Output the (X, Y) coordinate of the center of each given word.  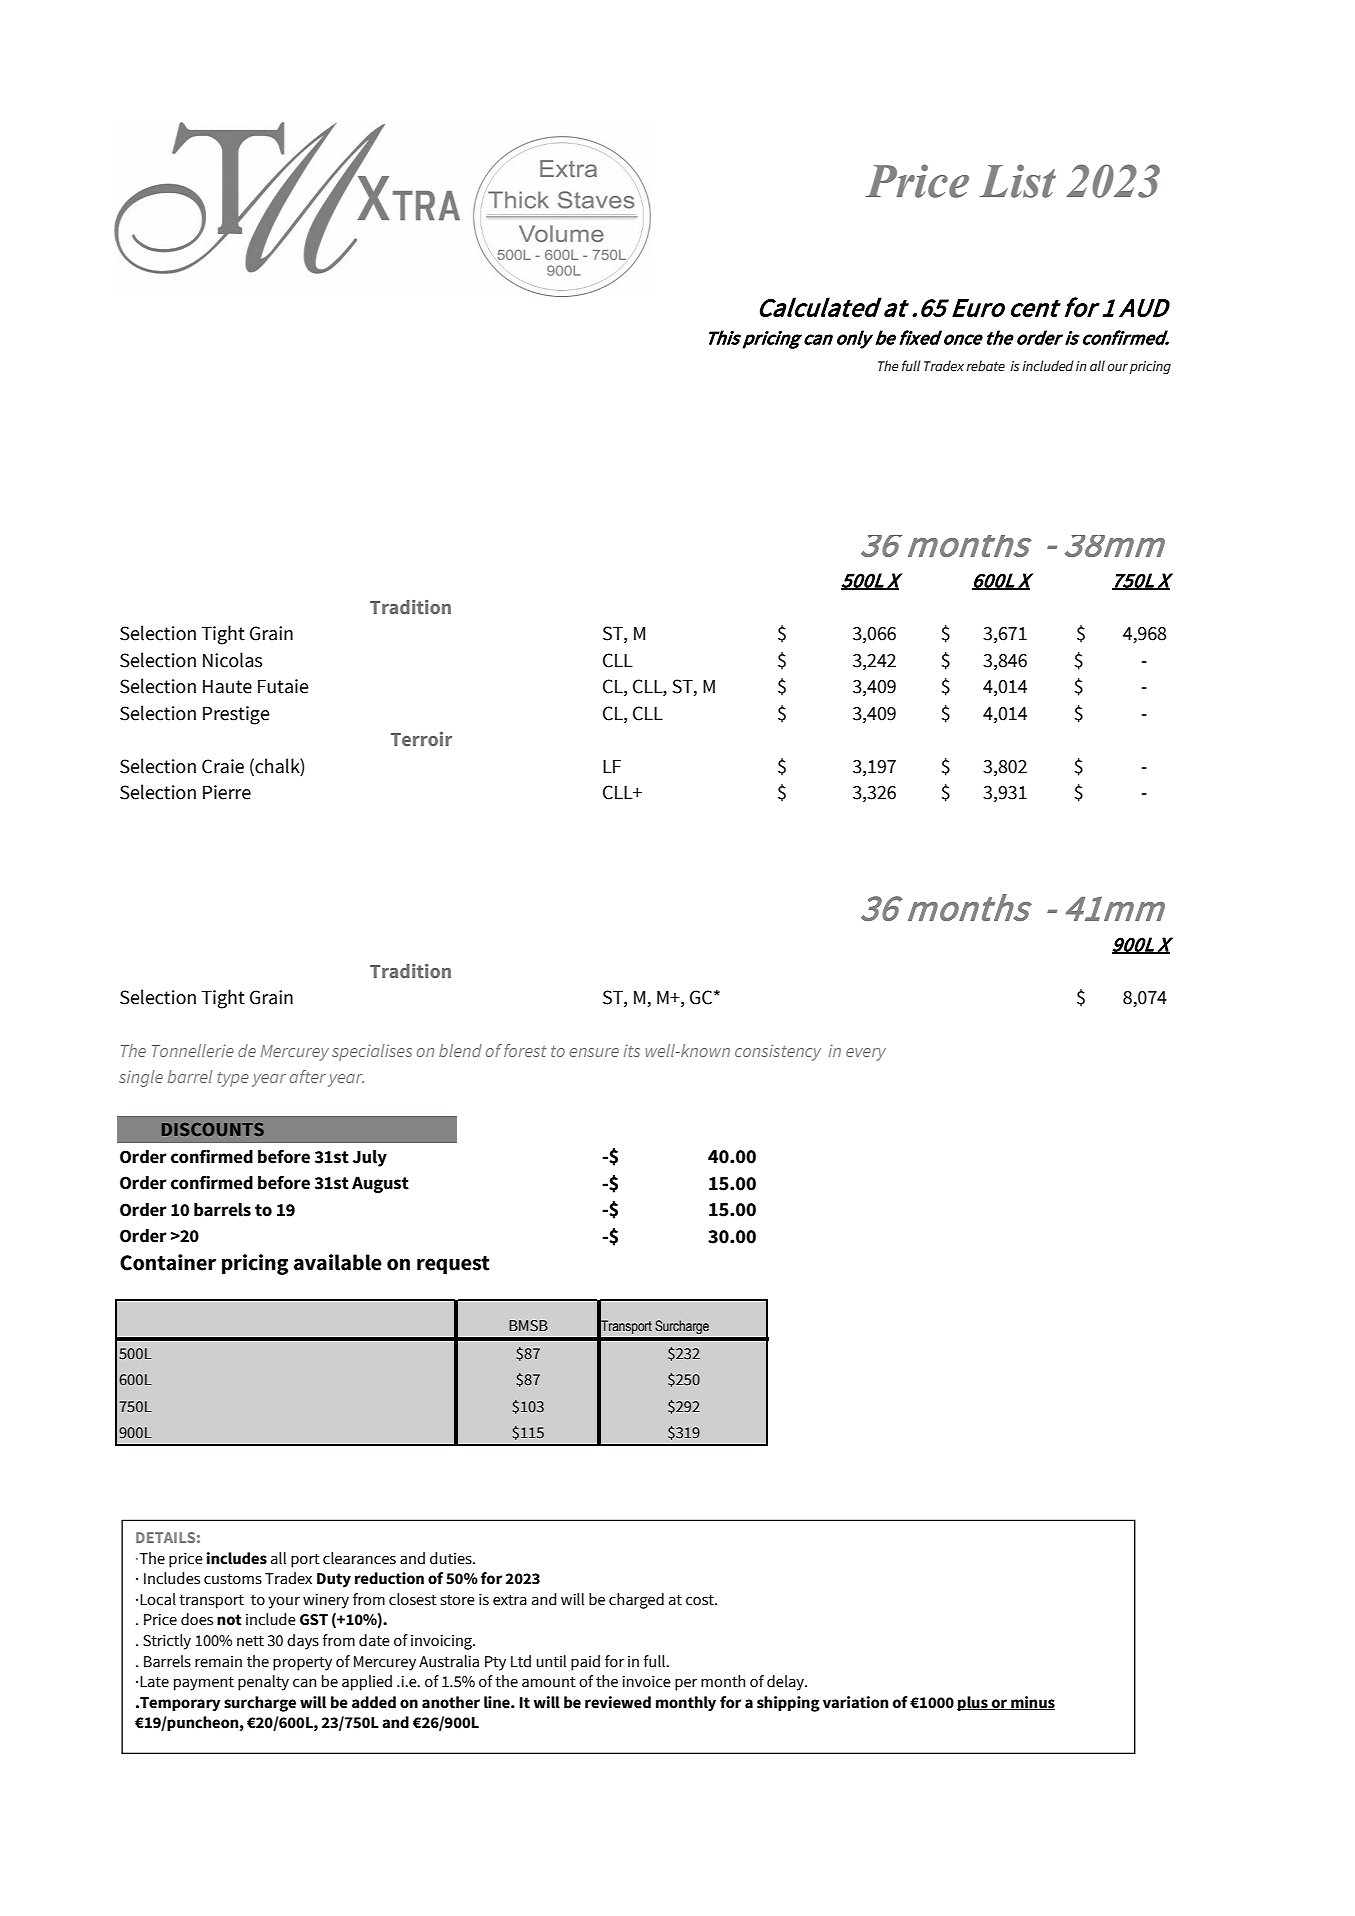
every (866, 1054)
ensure (594, 1052)
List (1018, 181)
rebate (985, 366)
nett (250, 1641)
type (233, 1079)
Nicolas (232, 660)
